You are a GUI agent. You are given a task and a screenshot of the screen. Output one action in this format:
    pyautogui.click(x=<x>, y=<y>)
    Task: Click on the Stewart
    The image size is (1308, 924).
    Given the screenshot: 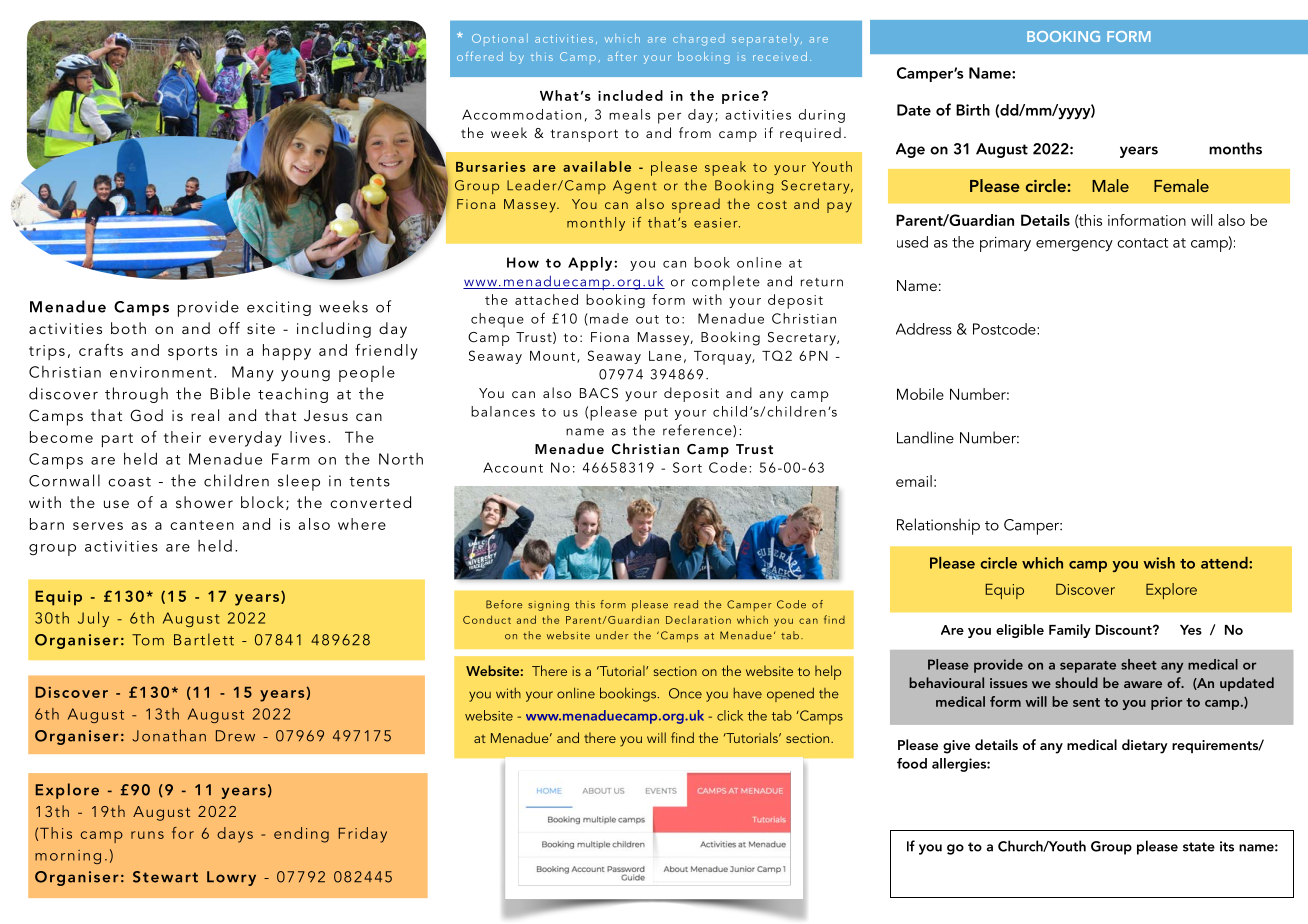 What is the action you would take?
    pyautogui.click(x=165, y=877)
